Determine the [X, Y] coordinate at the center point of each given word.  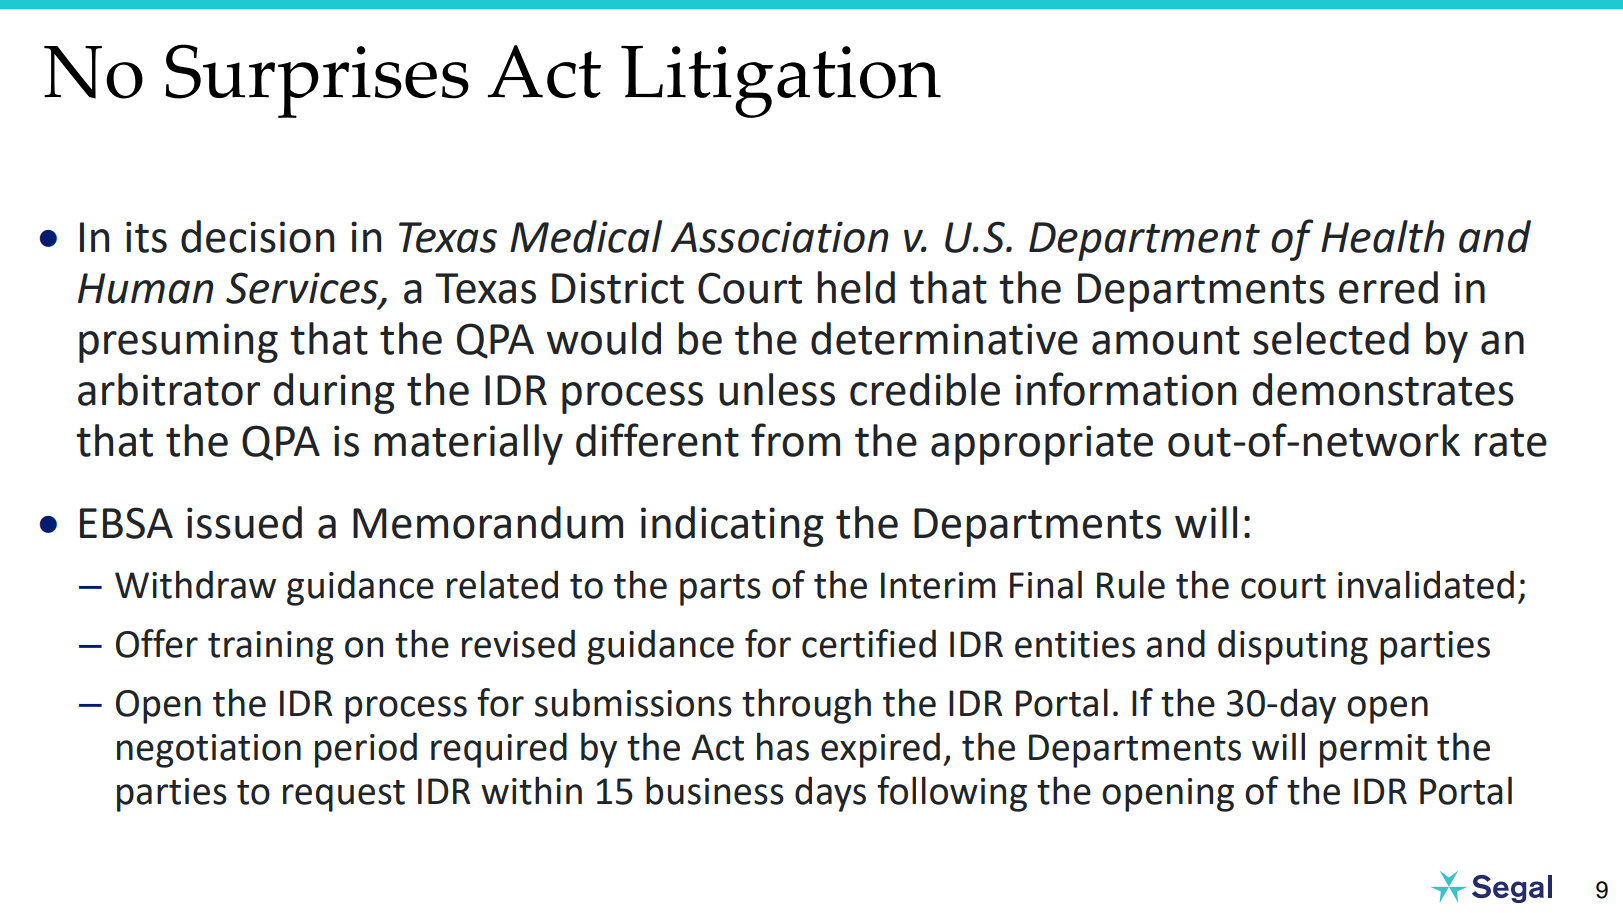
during [334, 393]
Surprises [317, 81]
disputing [1293, 647]
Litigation [781, 81]
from [795, 440]
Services [303, 289]
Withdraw [195, 584]
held [856, 287]
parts [720, 590]
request [344, 796]
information [1126, 389]
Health [1382, 236]
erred [1388, 287]
